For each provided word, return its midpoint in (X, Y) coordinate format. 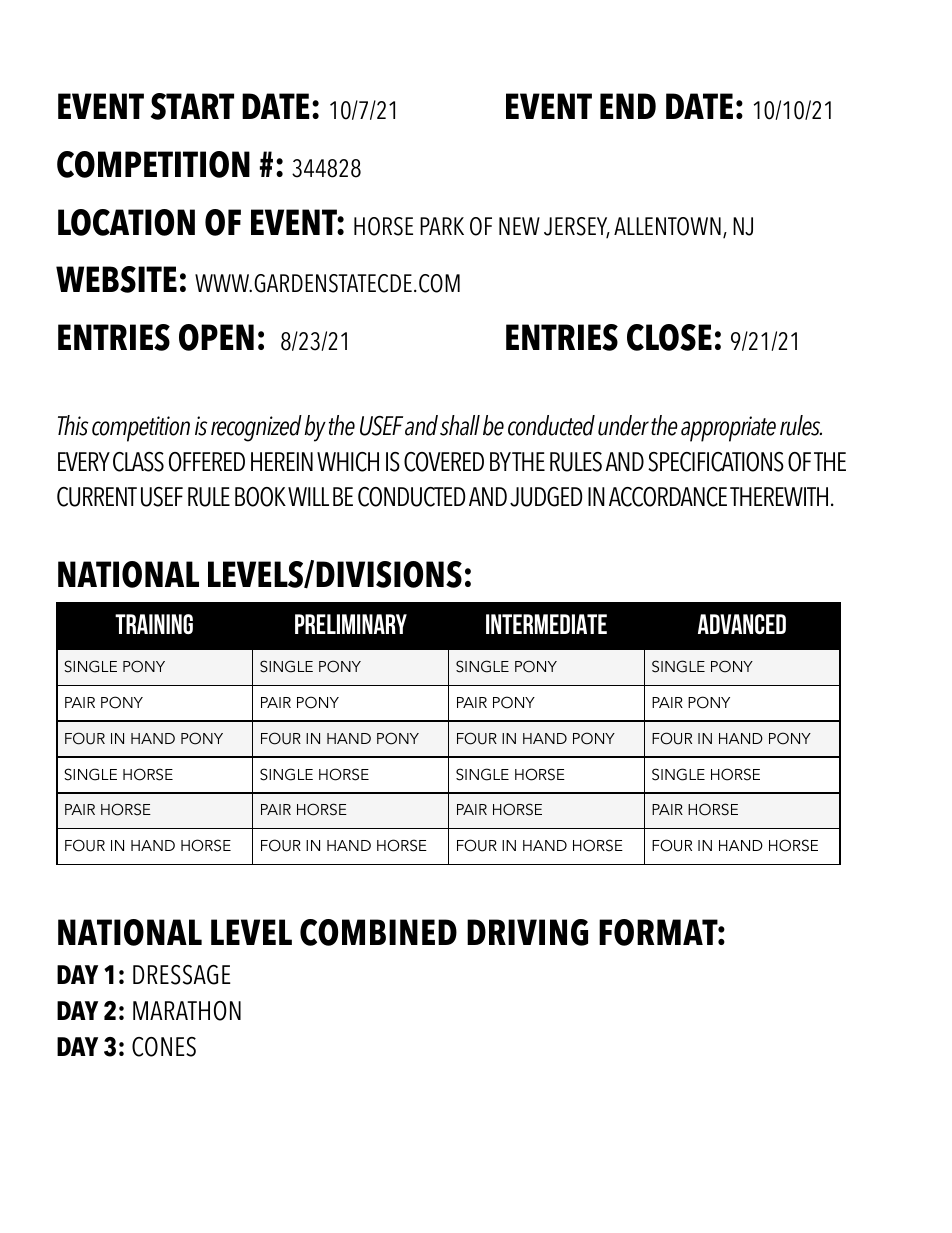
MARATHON (187, 1011)
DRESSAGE (182, 975)
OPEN (216, 337)
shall (460, 425)
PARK (442, 226)
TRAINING (154, 624)
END (628, 106)
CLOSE (669, 337)
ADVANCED (742, 624)
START (192, 106)
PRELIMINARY (351, 624)
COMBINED (378, 932)
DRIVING (527, 932)
